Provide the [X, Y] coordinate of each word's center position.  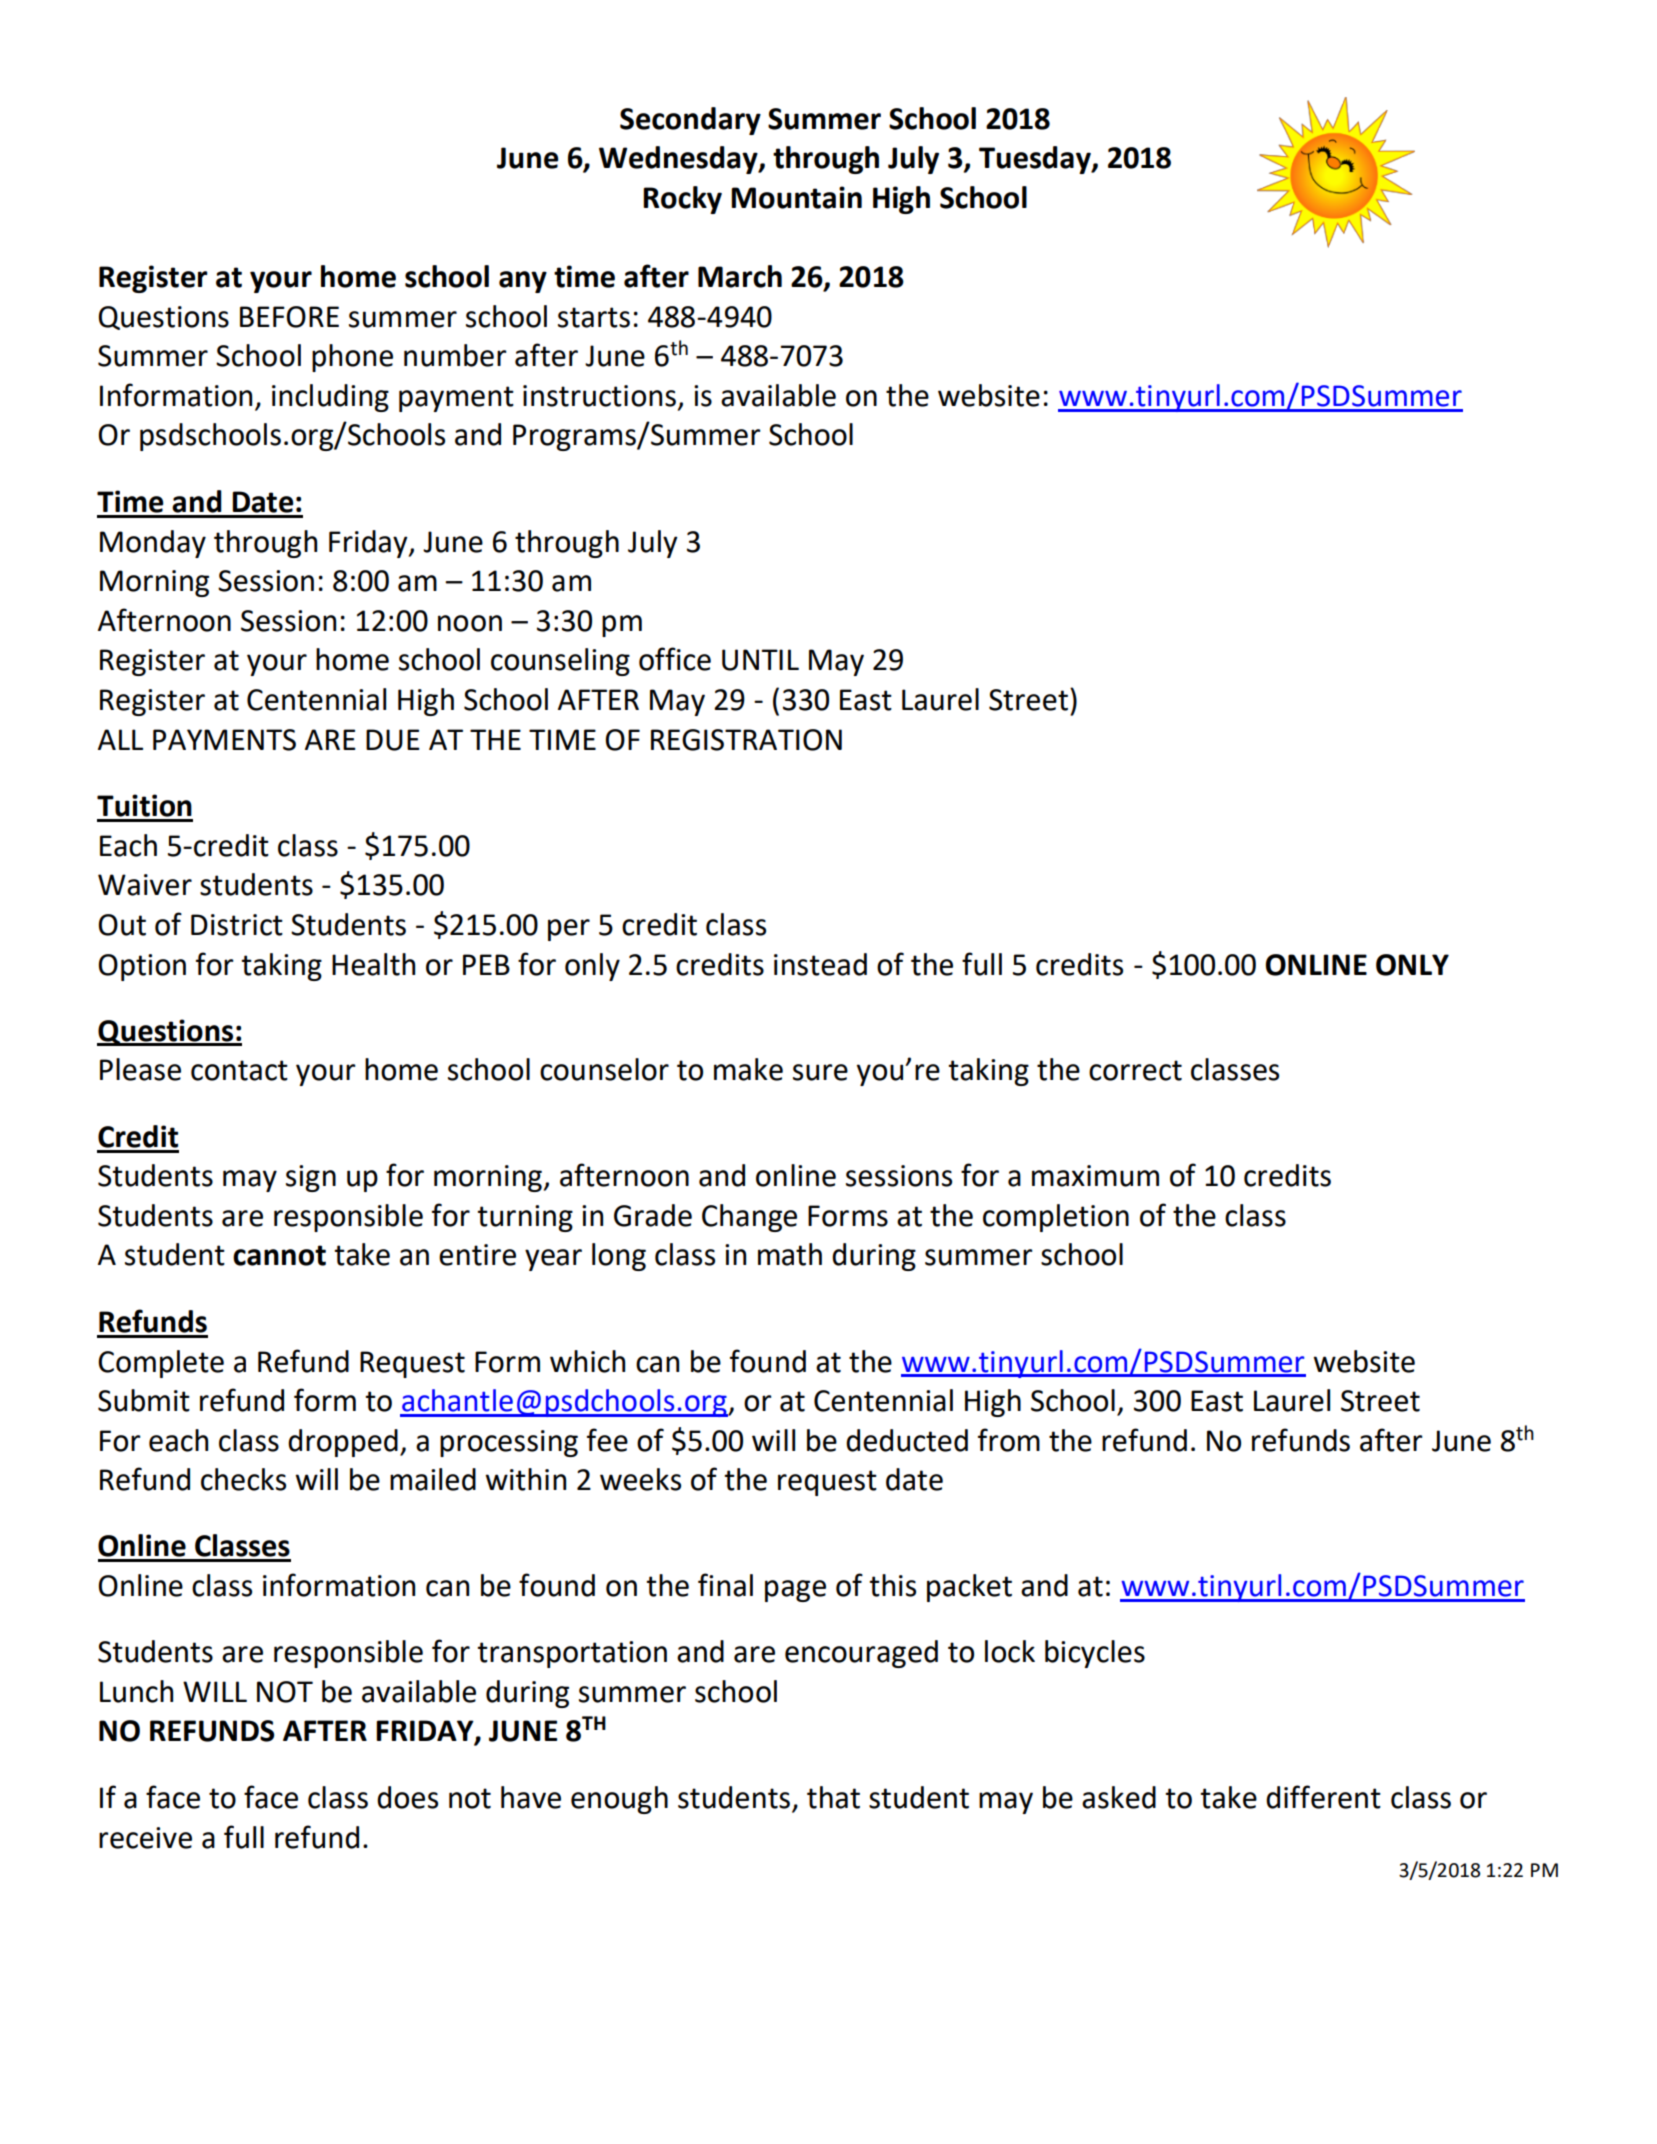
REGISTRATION [746, 740]
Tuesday [1036, 160]
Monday [153, 544]
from [1009, 1440]
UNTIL [760, 660]
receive [145, 1838]
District [237, 925]
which [587, 1361]
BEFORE [289, 317]
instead [820, 964]
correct [1135, 1070]
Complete [161, 1364]
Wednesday [679, 160]
